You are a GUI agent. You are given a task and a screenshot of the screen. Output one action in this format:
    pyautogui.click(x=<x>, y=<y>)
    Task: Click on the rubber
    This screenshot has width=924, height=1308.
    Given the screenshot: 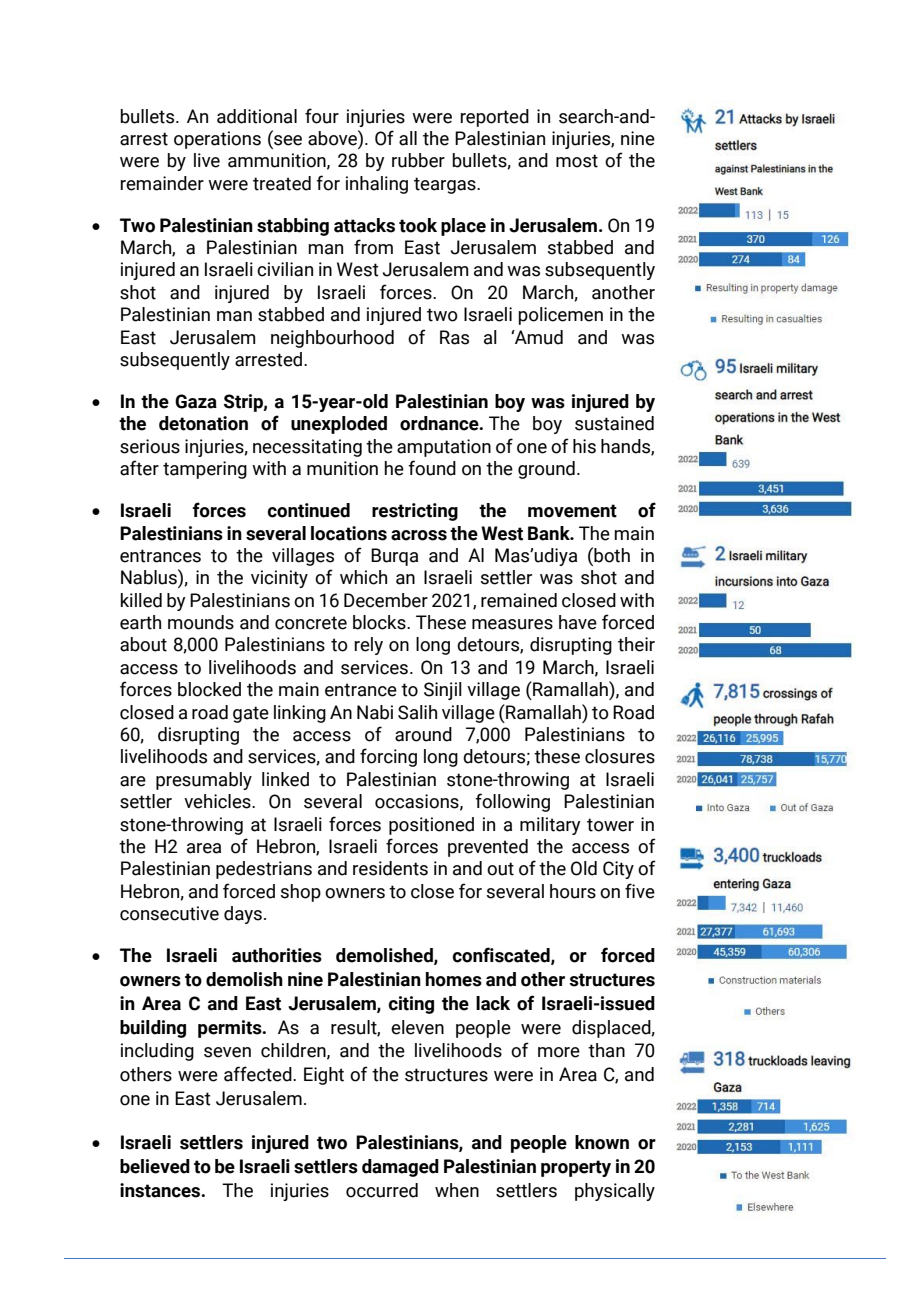 What is the action you would take?
    pyautogui.click(x=418, y=160)
